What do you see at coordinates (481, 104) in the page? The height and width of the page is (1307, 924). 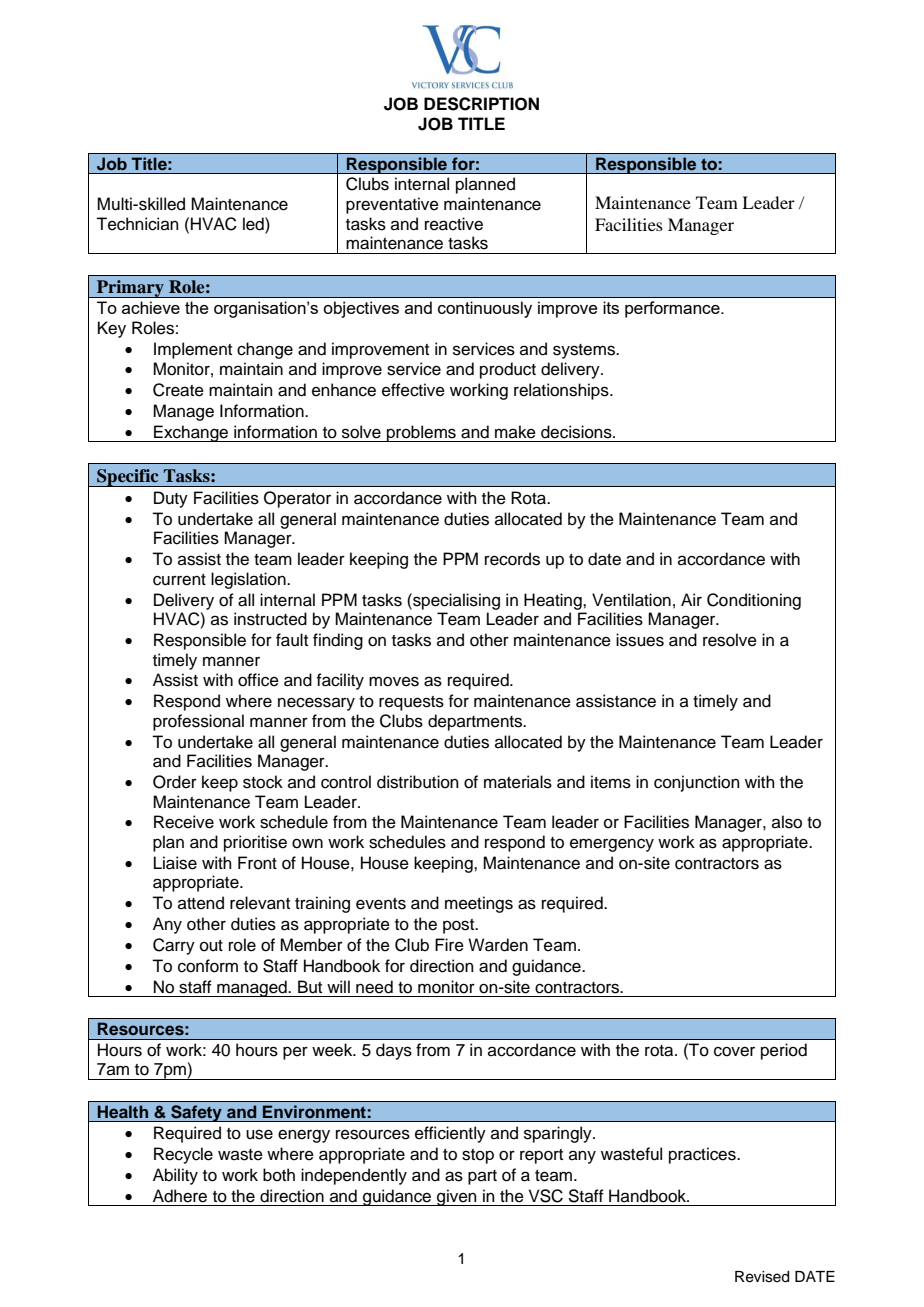 I see `DESCRIPTION` at bounding box center [481, 104].
